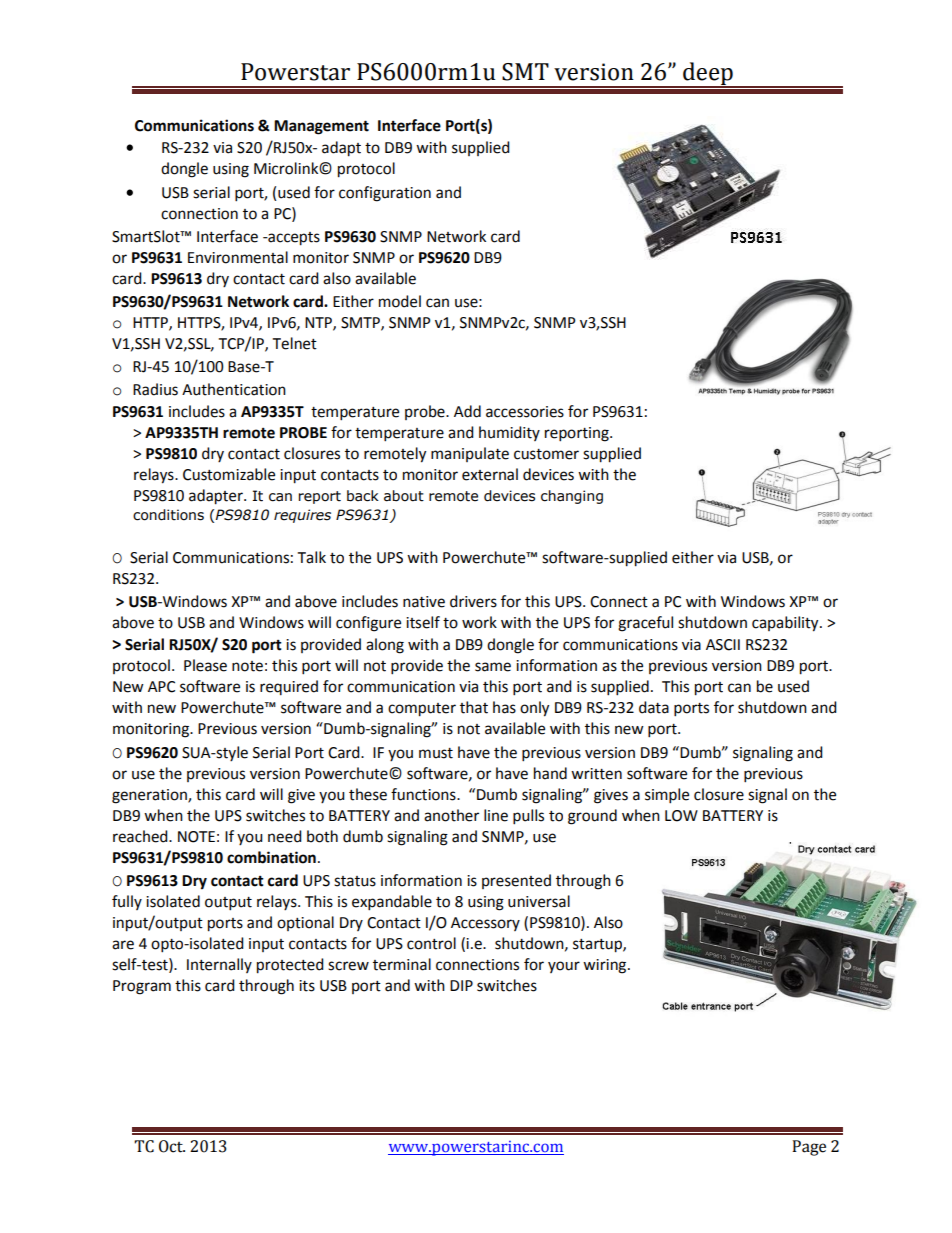 This document has width=952, height=1233. I want to click on Add, so click(467, 411).
